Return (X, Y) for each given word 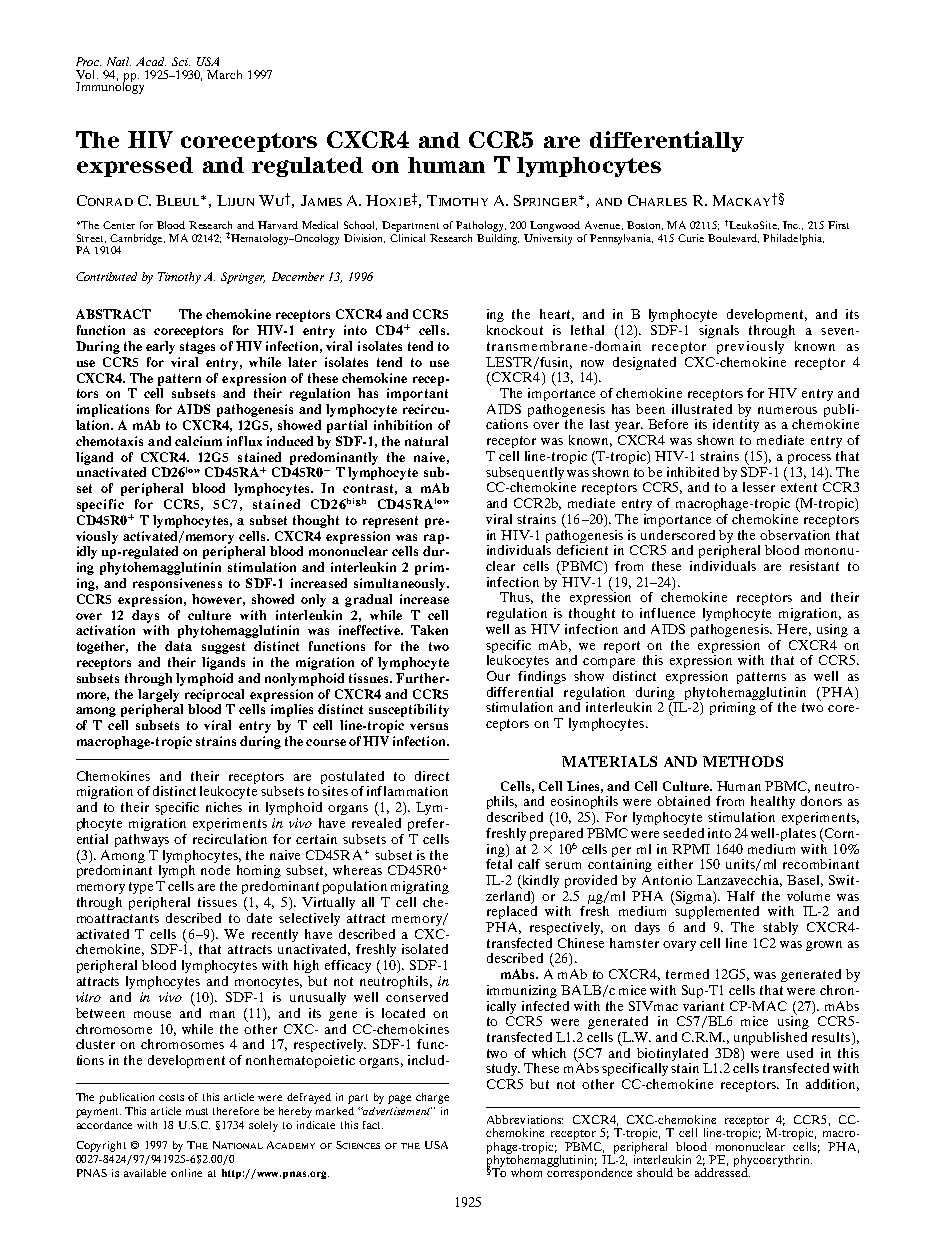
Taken (429, 630)
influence (667, 613)
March (224, 74)
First (838, 225)
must (197, 1111)
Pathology (481, 226)
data (178, 646)
